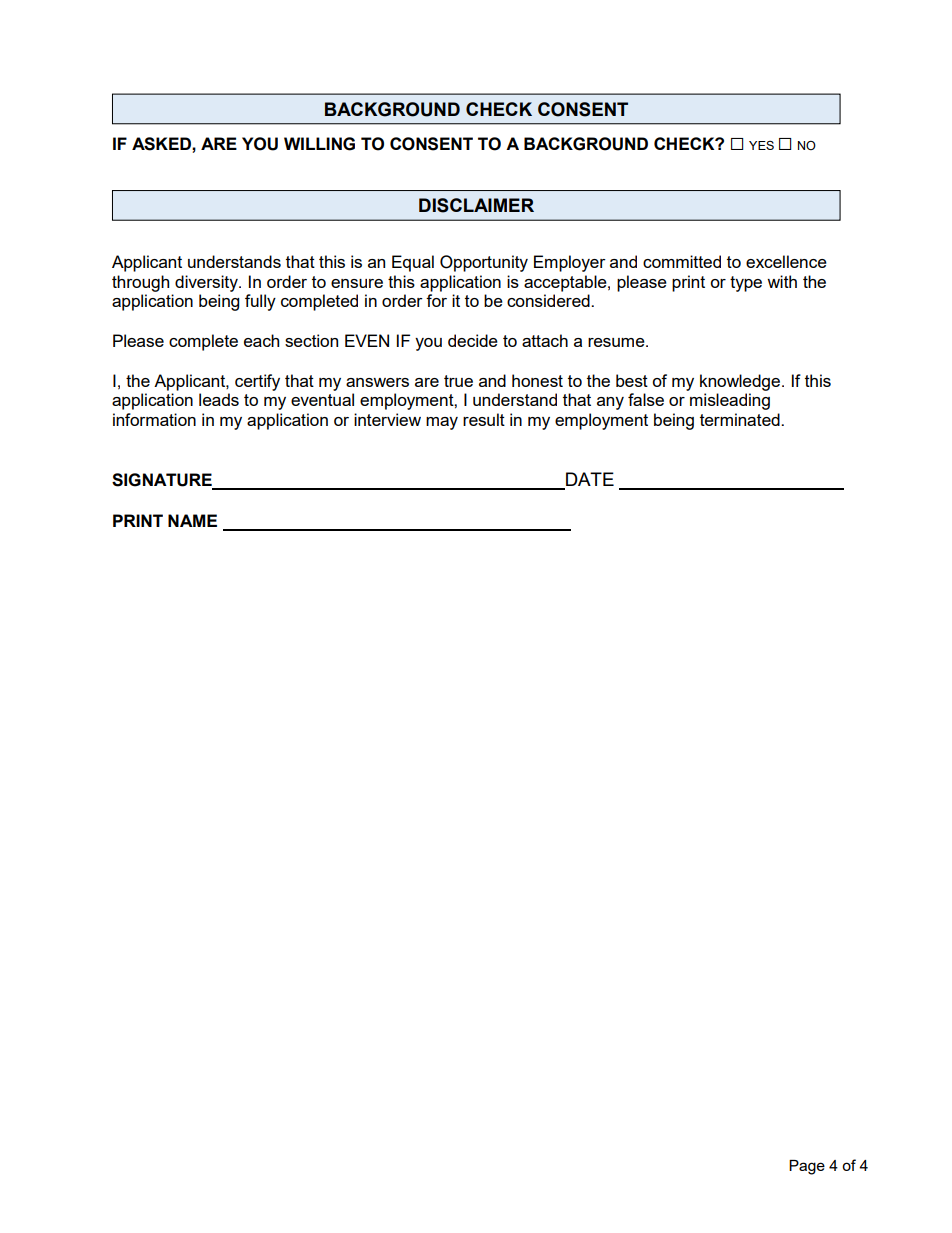 The image size is (952, 1233). I want to click on DISCLAIMER, so click(476, 205).
